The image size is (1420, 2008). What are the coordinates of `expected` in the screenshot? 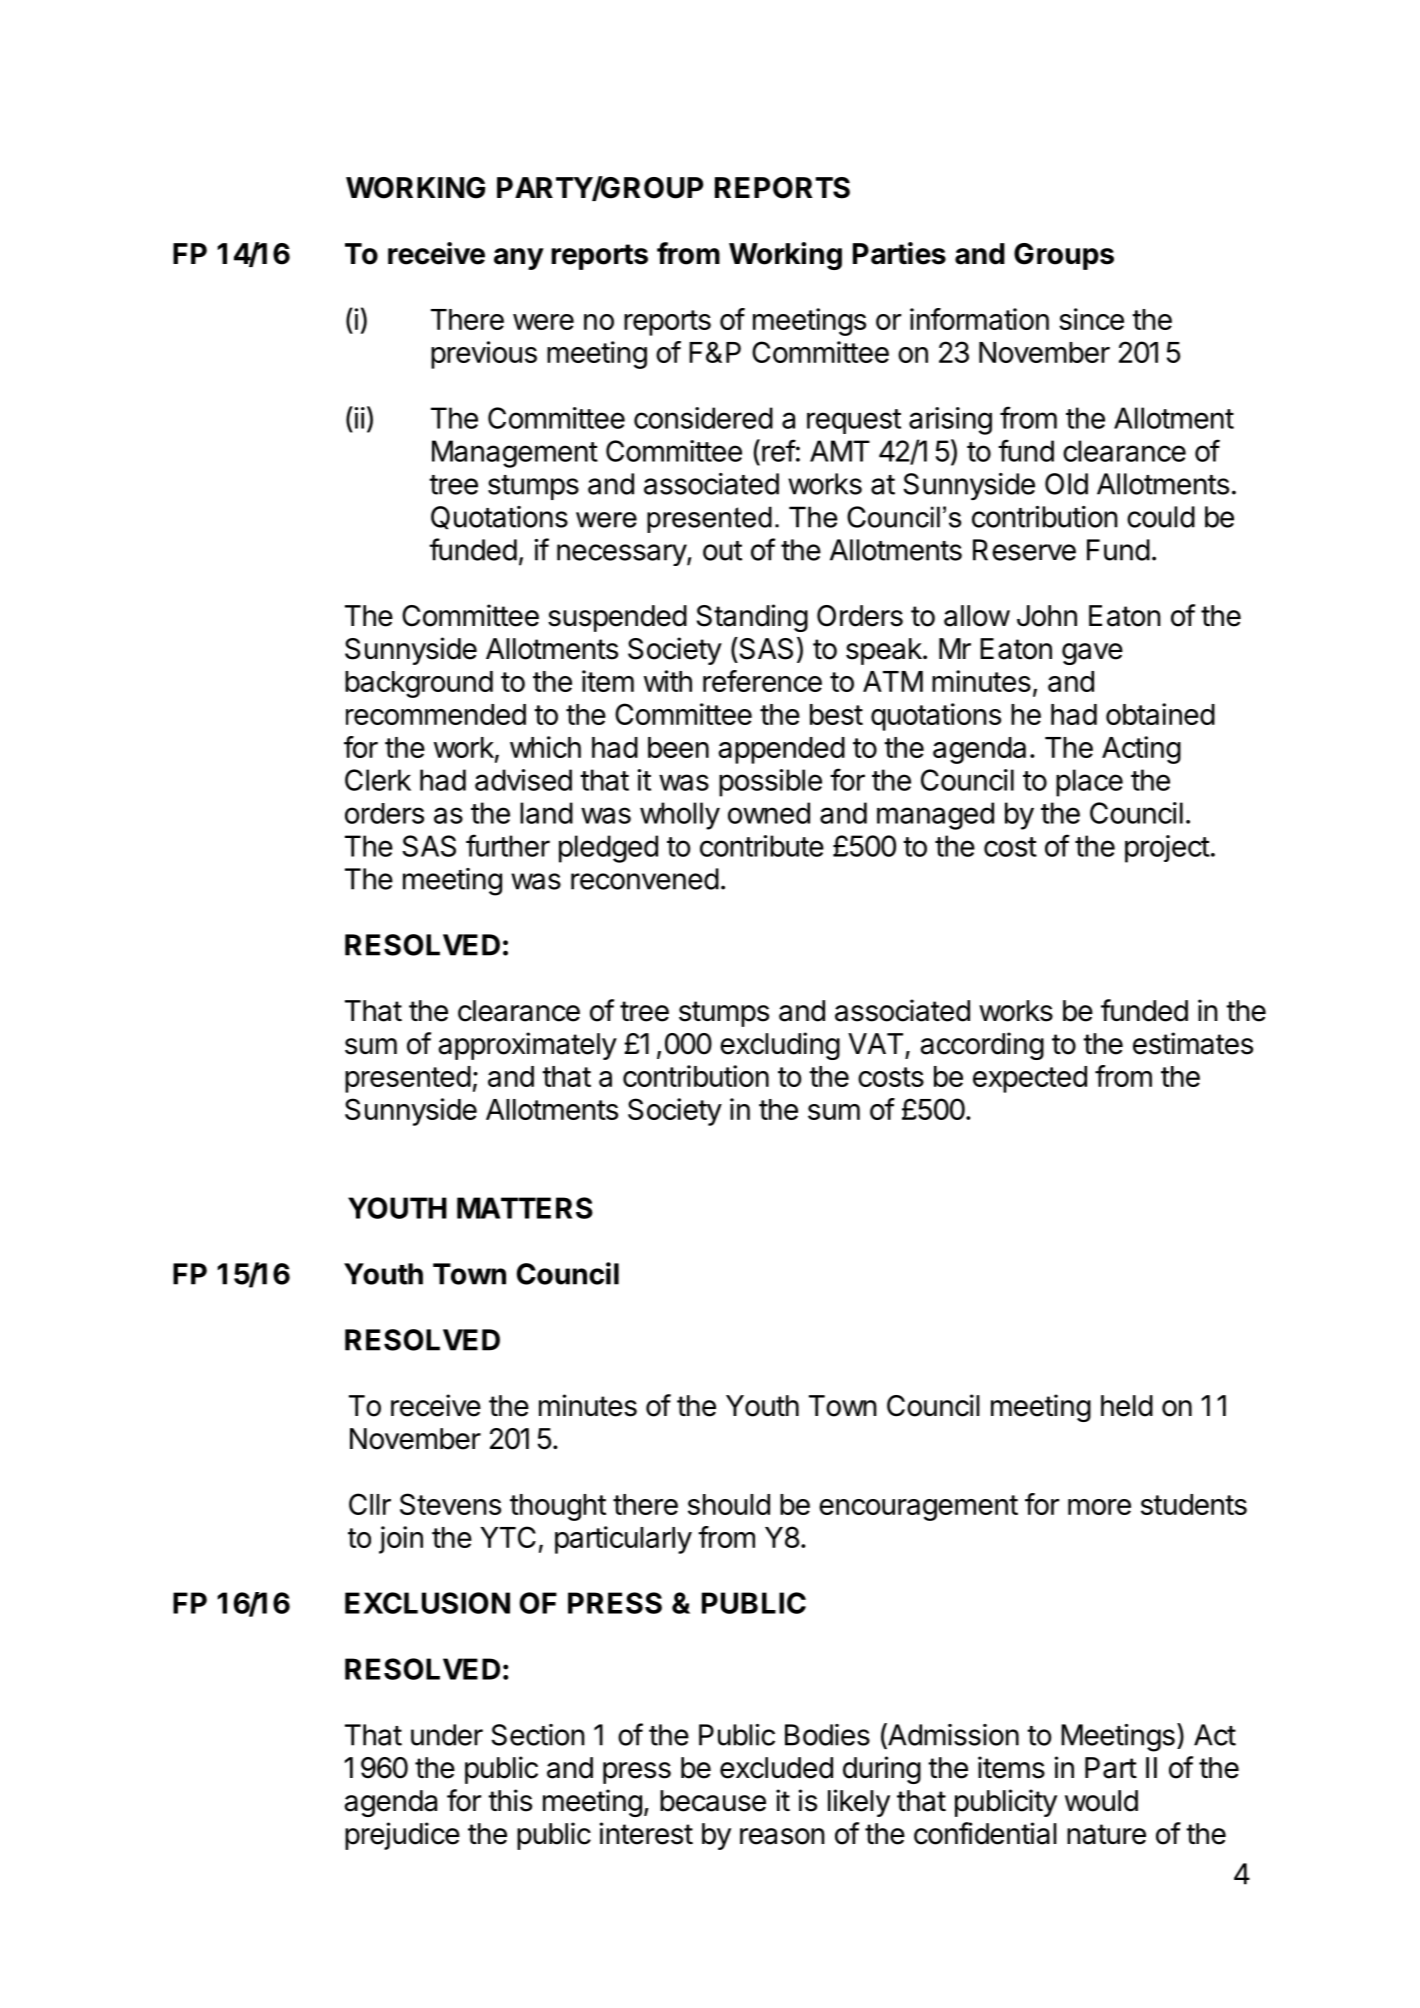 It's located at (1030, 1079).
